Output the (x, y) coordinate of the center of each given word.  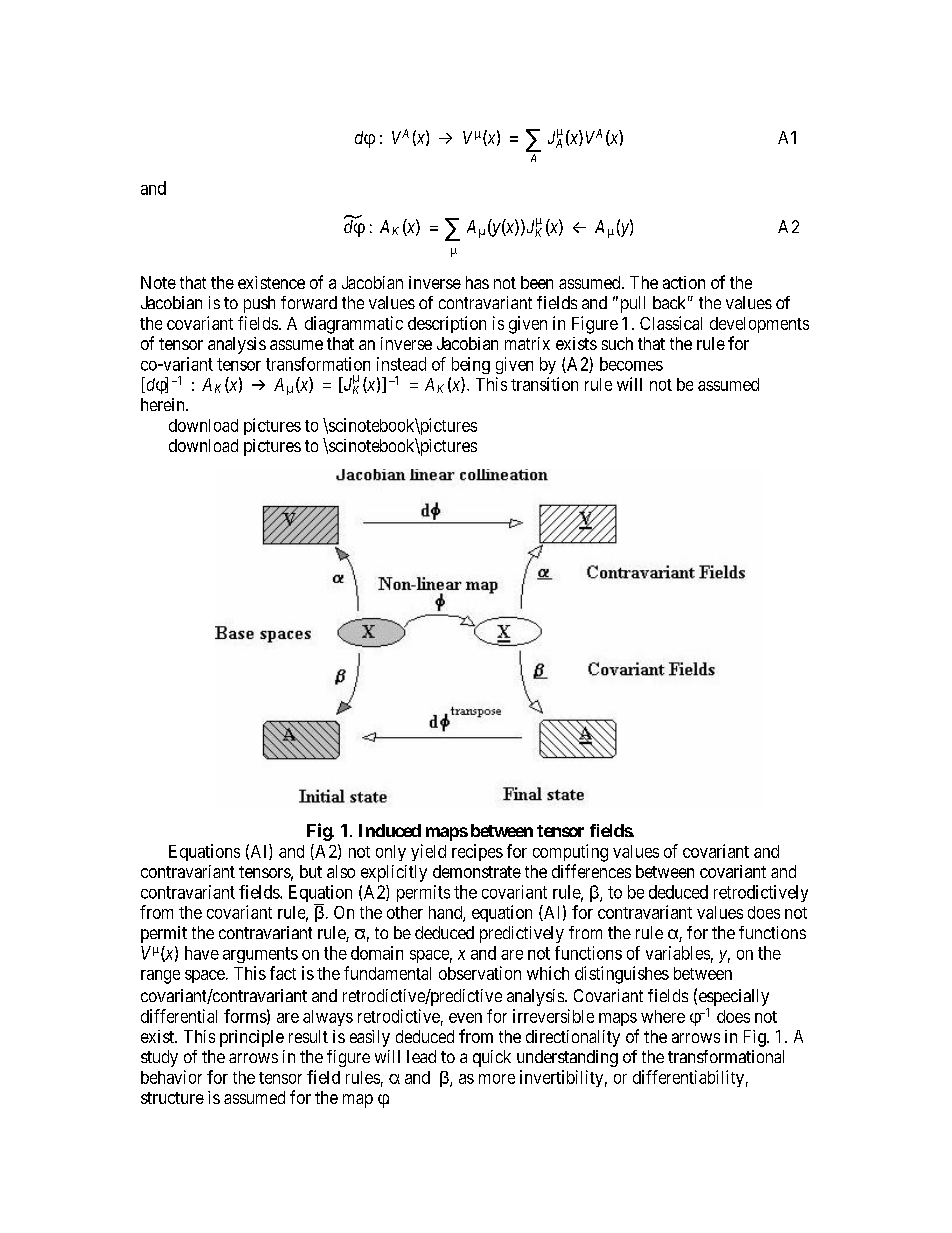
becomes (631, 364)
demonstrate (477, 871)
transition (544, 384)
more (497, 1079)
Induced (390, 830)
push (259, 304)
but (311, 871)
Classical (671, 323)
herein (164, 404)
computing (570, 853)
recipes (477, 852)
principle (252, 1038)
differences (591, 871)
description (447, 324)
